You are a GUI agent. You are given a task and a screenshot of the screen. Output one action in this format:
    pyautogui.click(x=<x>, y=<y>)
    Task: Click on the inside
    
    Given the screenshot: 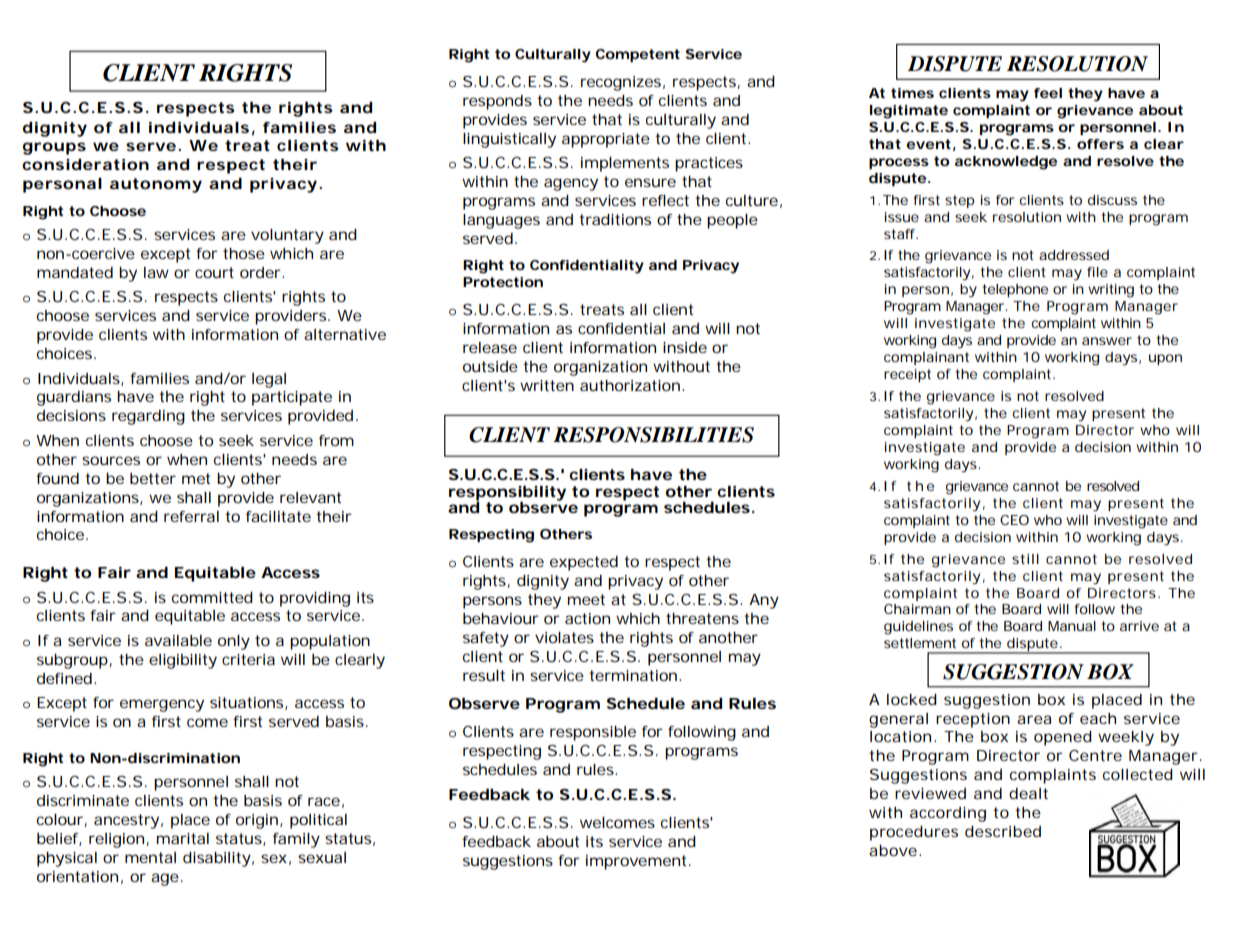 What is the action you would take?
    pyautogui.click(x=685, y=347)
